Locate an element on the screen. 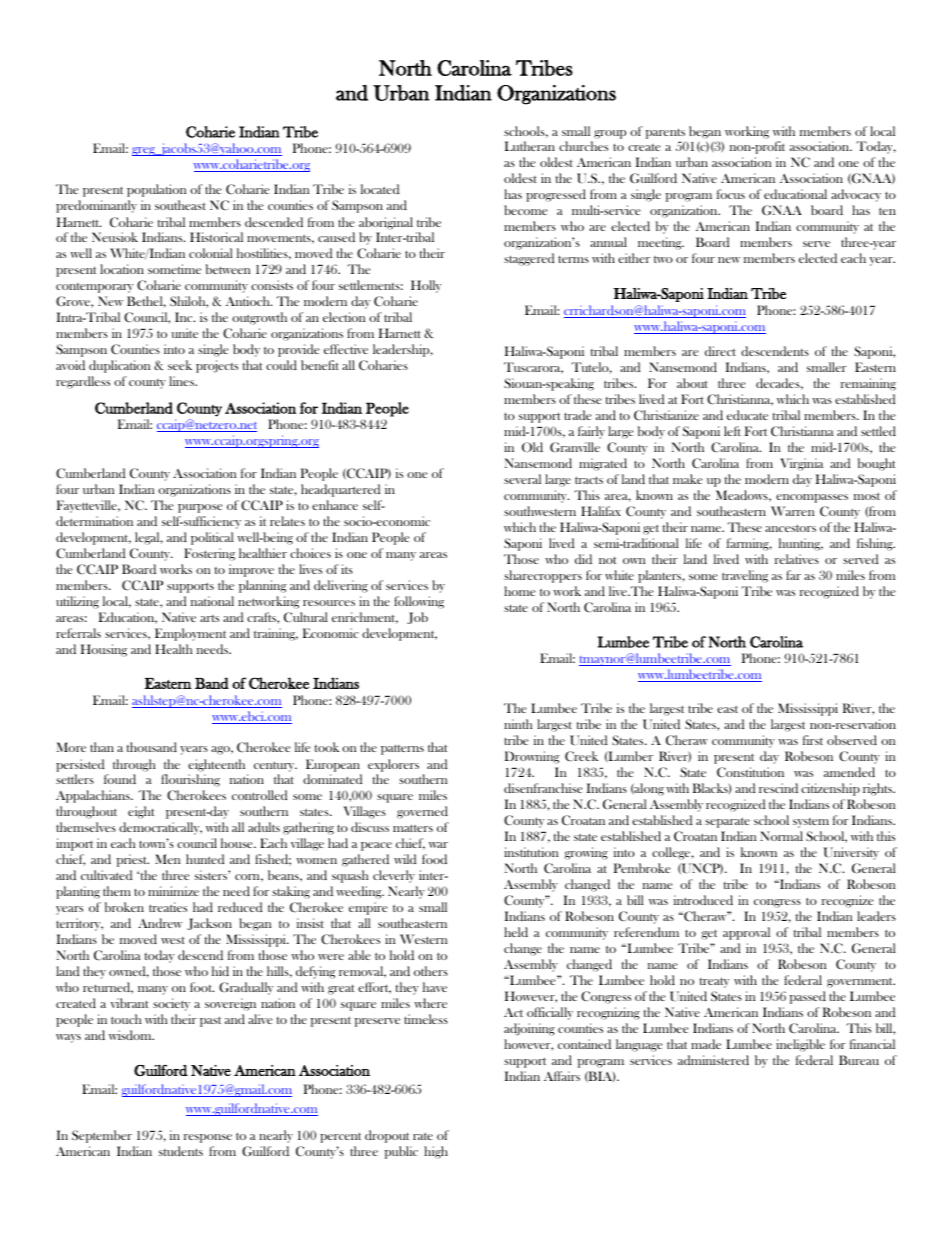 Image resolution: width=952 pixels, height=1233 pixels. hunting is located at coordinates (801, 544).
